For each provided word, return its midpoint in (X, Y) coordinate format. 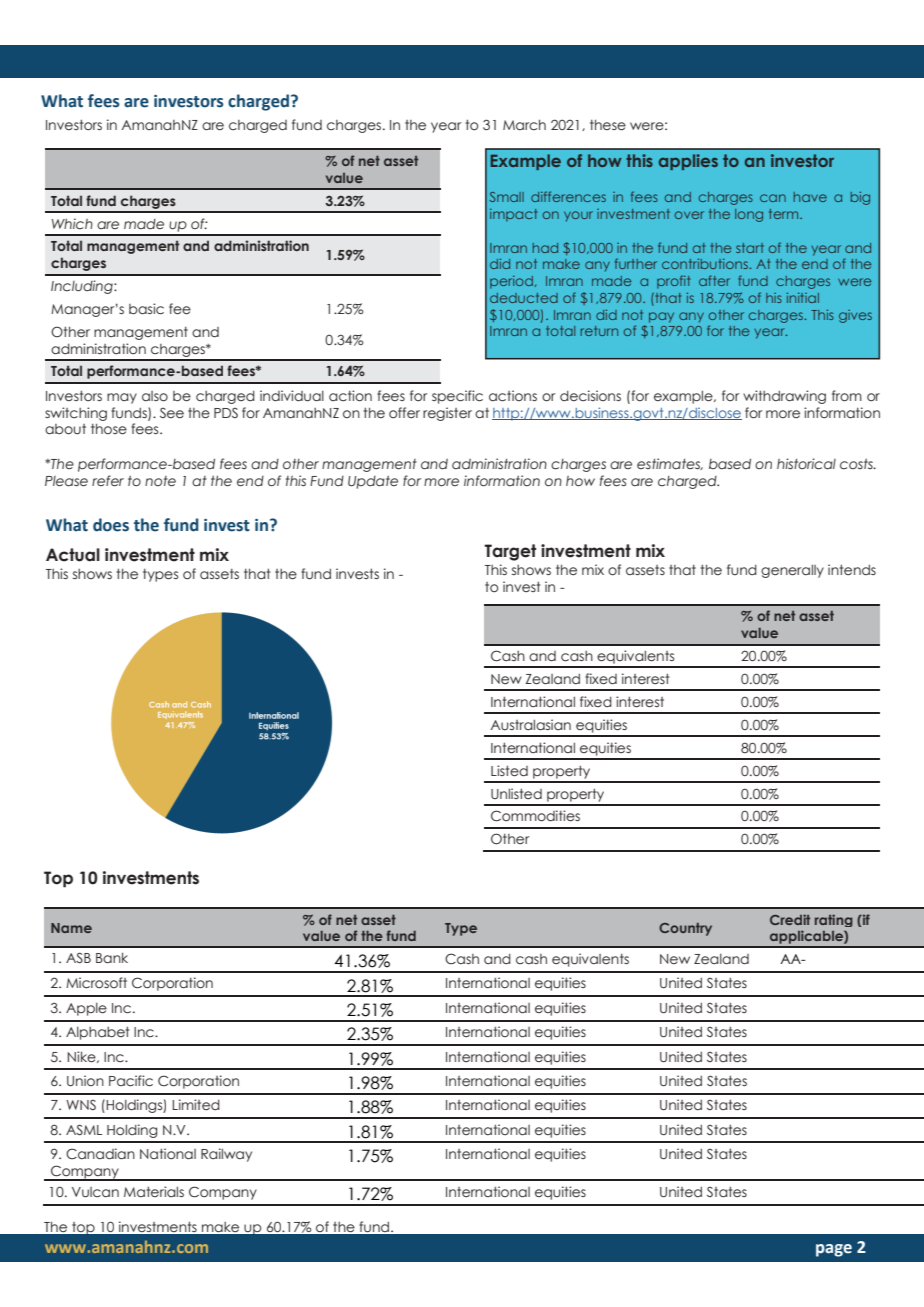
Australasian (530, 724)
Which (72, 224)
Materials (154, 1191)
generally (792, 571)
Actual (73, 555)
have (810, 197)
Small (507, 197)
